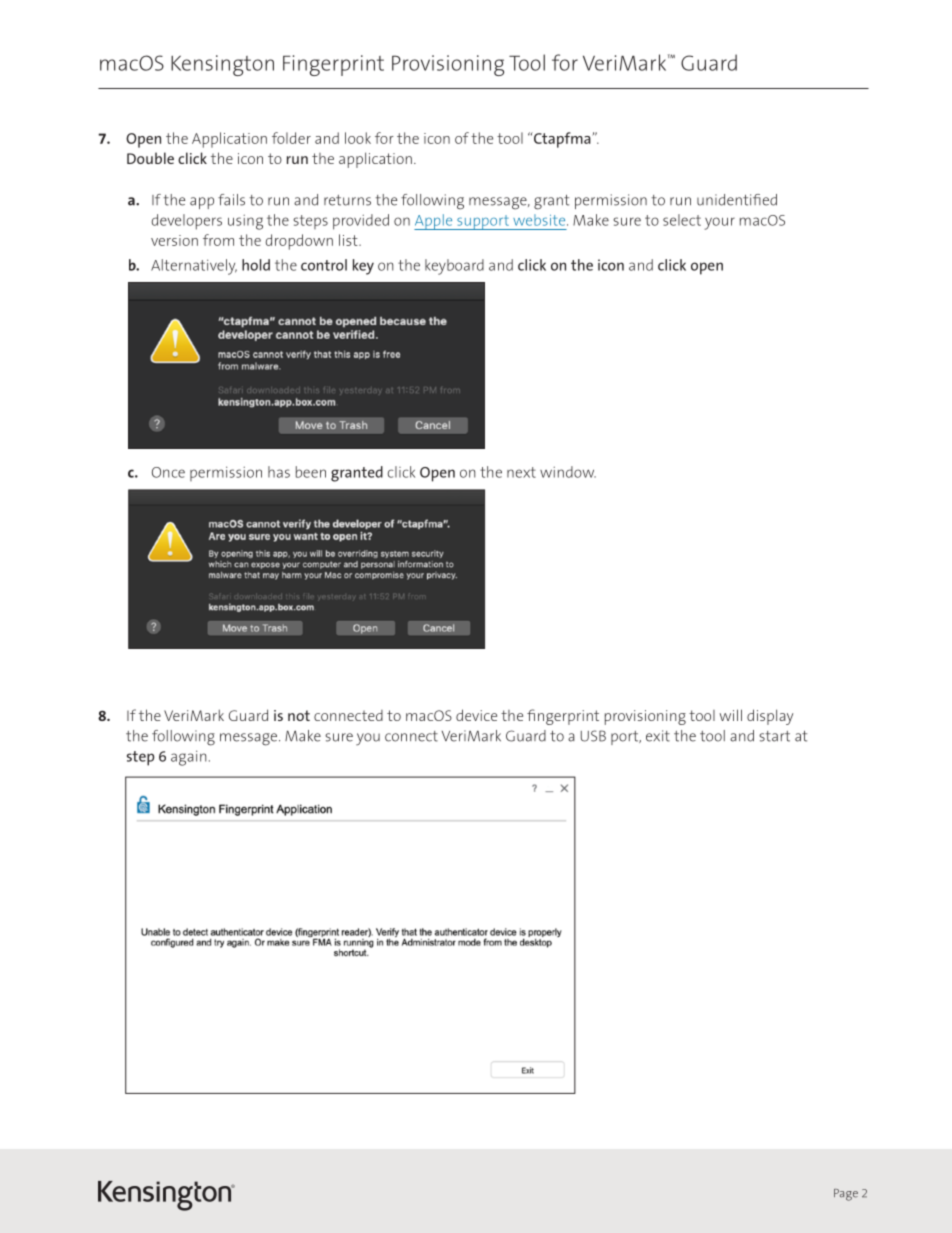 The image size is (952, 1233). I want to click on window, so click(568, 472).
